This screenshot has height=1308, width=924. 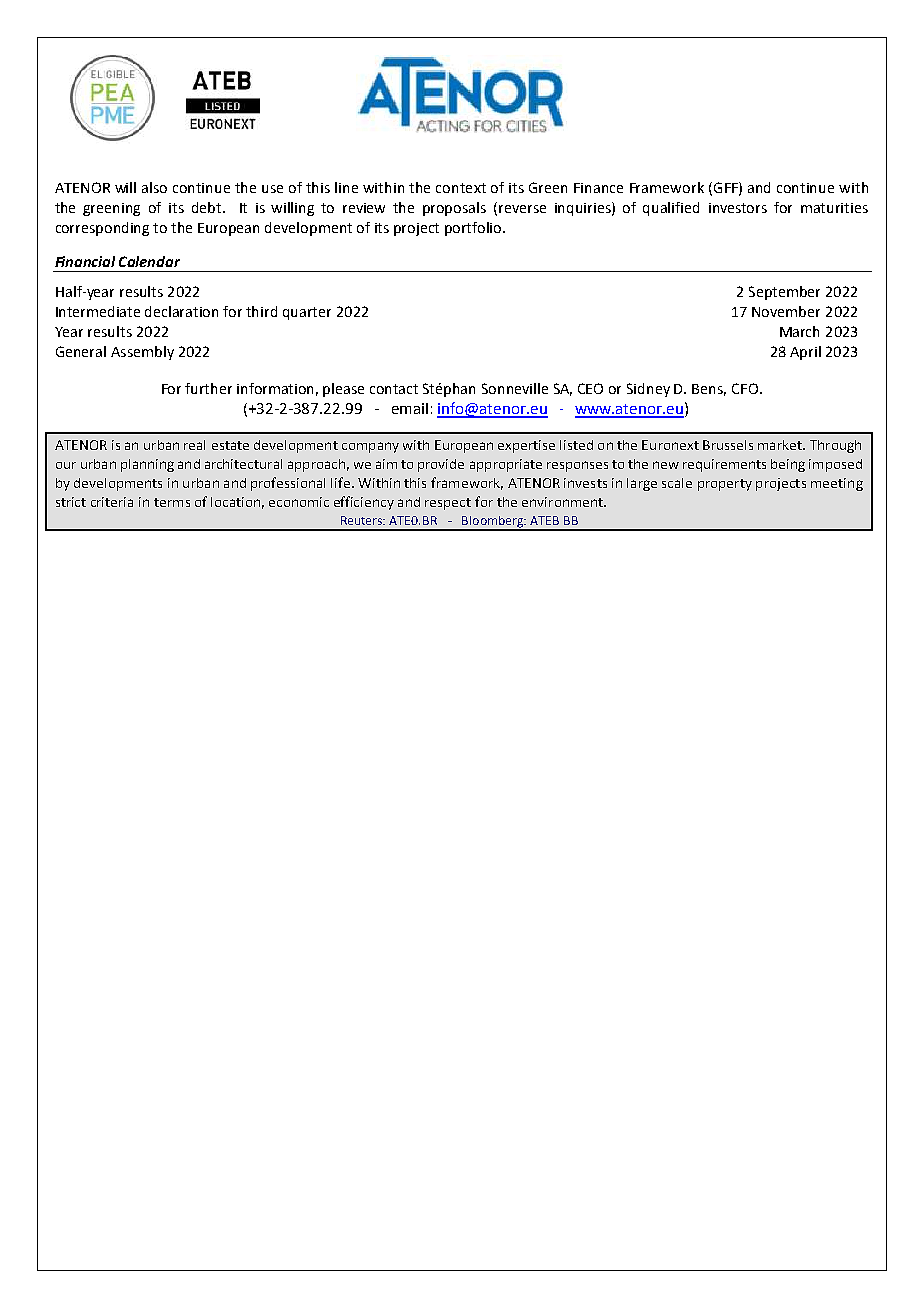 What do you see at coordinates (142, 353) in the screenshot?
I see `Assembly` at bounding box center [142, 353].
